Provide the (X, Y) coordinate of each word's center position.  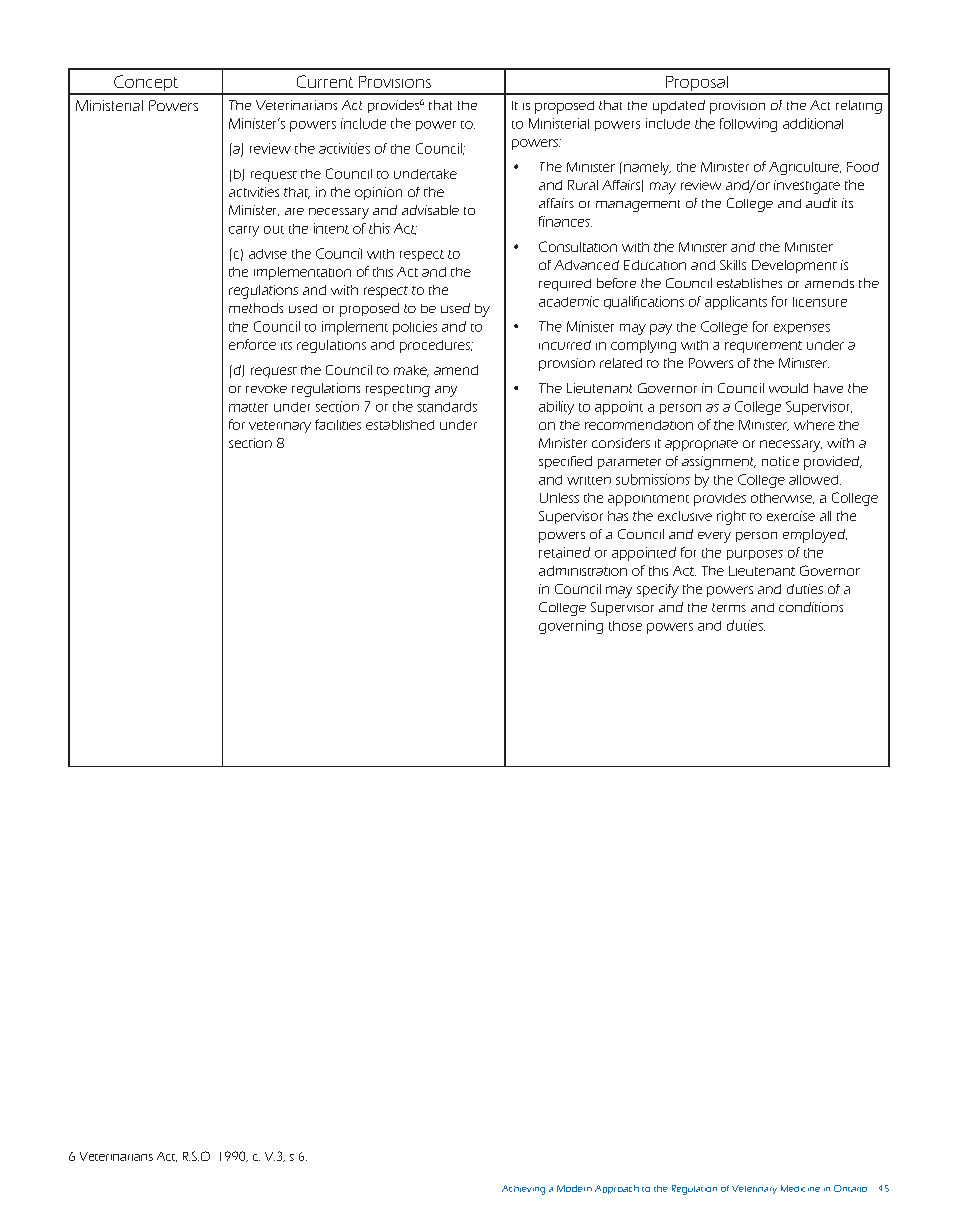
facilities (338, 424)
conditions (811, 607)
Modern (574, 1188)
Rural (583, 185)
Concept (146, 84)
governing (571, 627)
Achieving (523, 1190)
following (748, 125)
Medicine (800, 1188)
